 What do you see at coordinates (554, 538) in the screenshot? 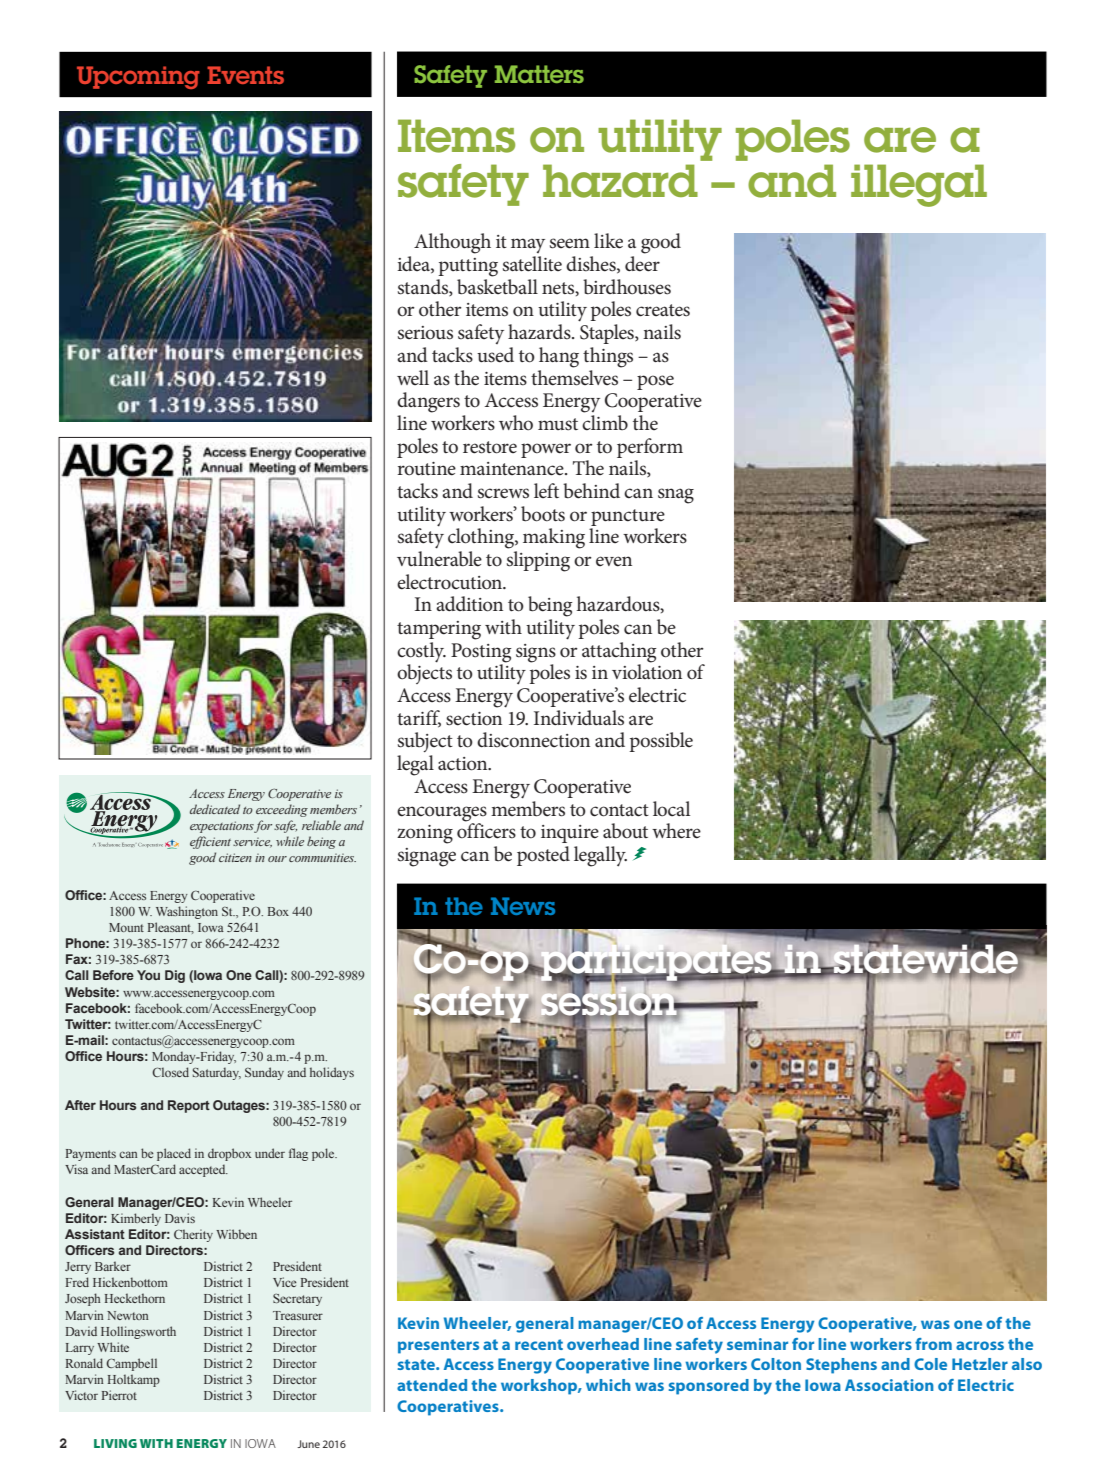
I see `making` at bounding box center [554, 538].
